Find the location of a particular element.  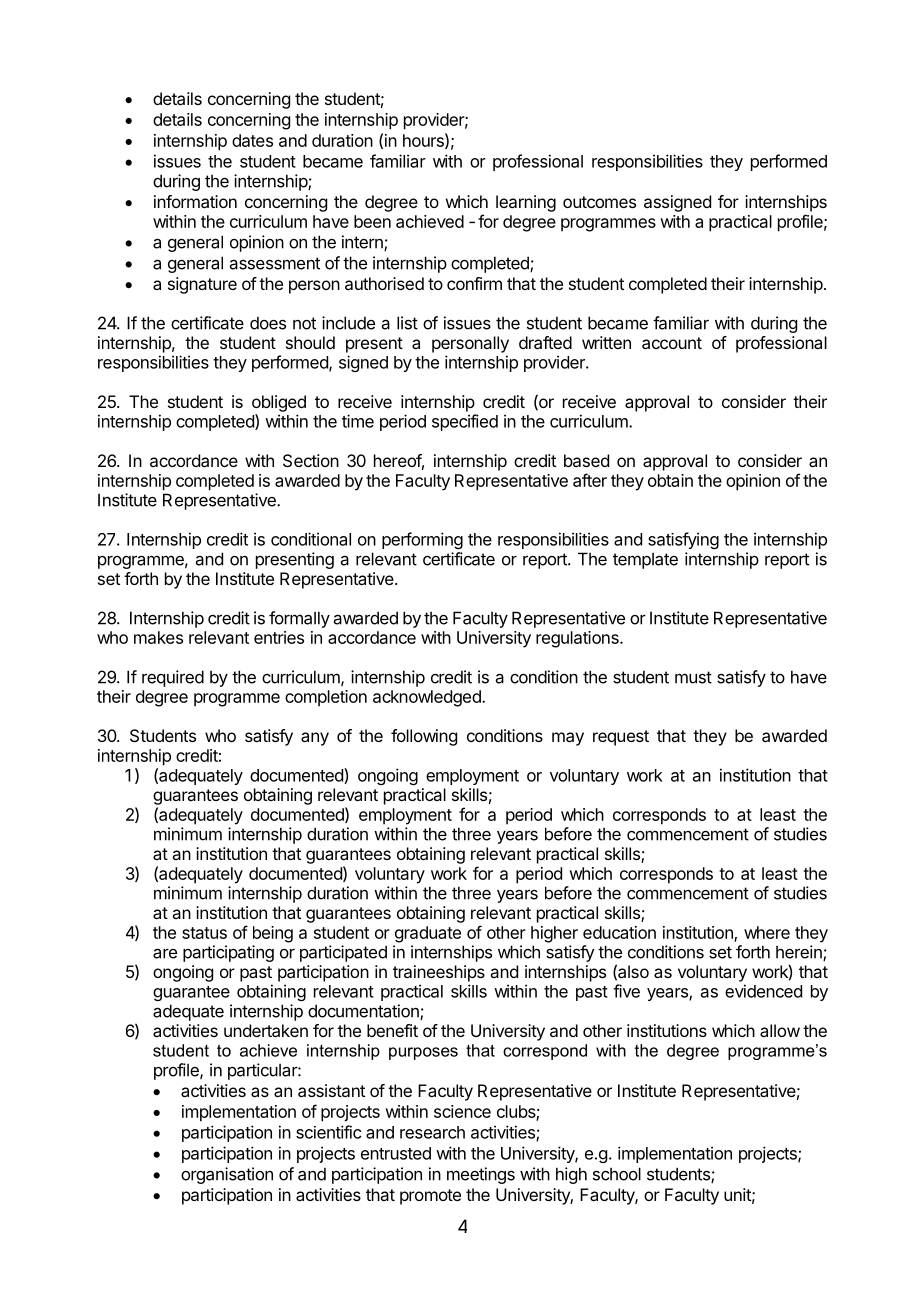

account is located at coordinates (672, 343).
